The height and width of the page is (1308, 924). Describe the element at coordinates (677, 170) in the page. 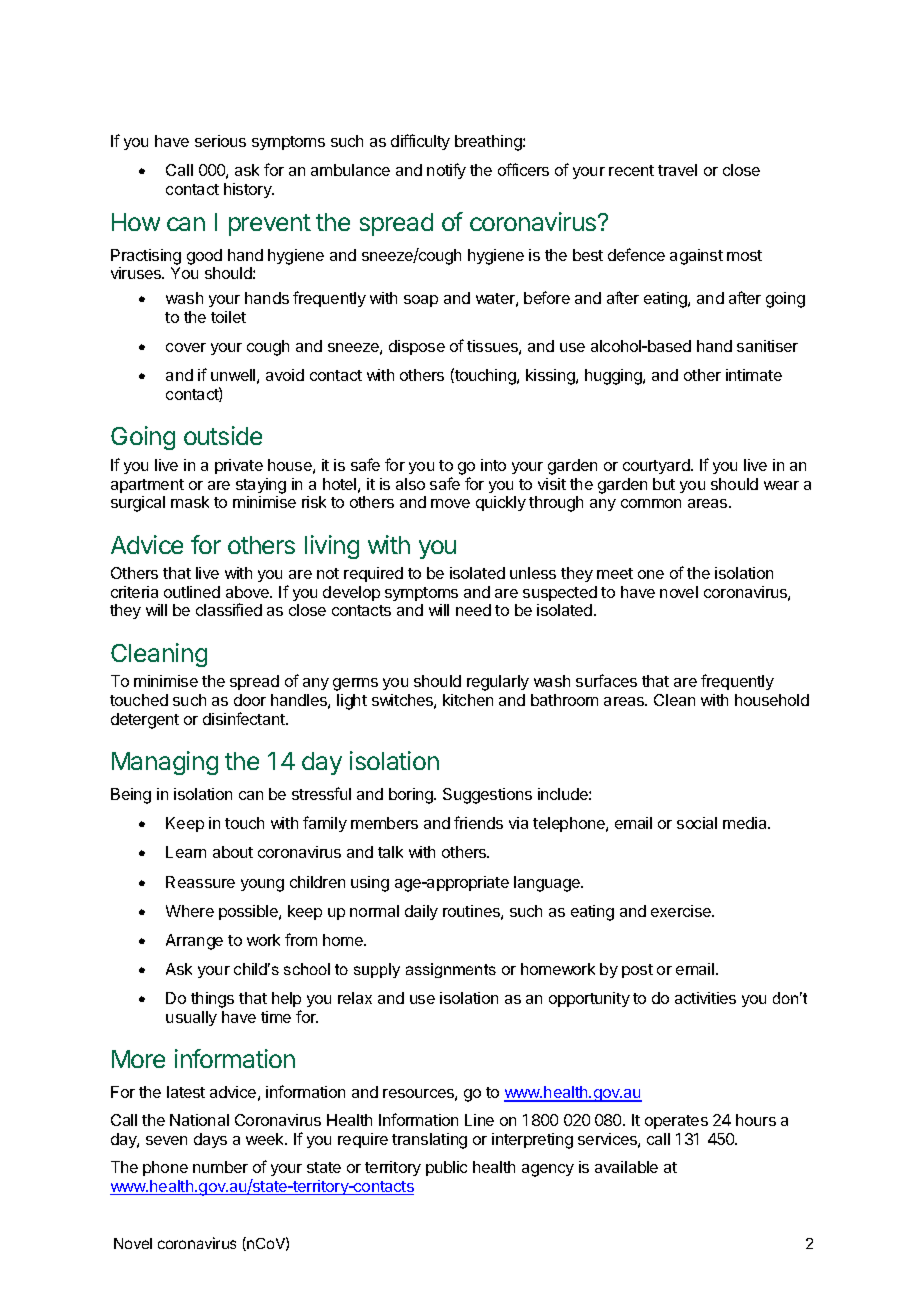

I see `travel` at that location.
